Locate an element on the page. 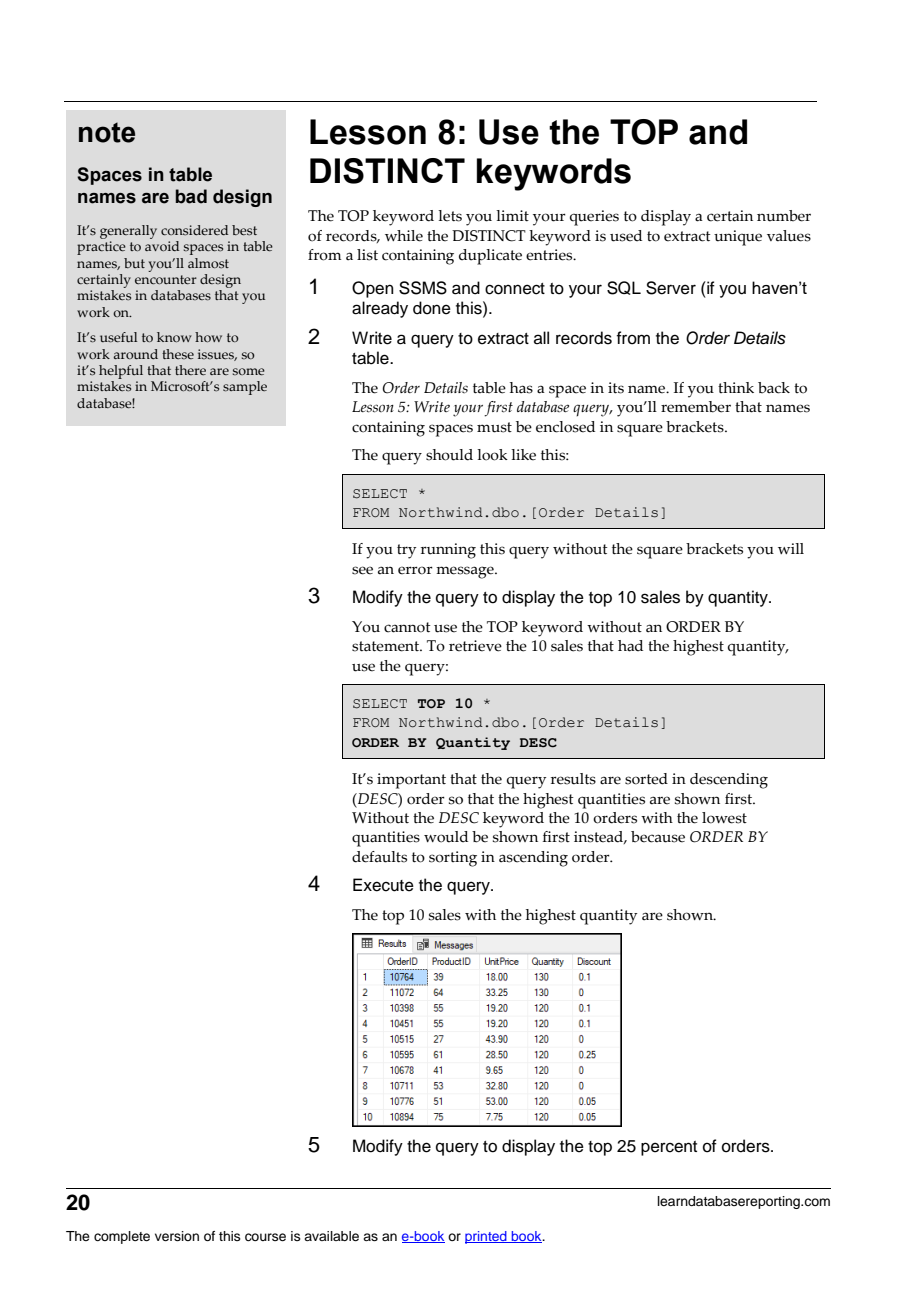 The image size is (924, 1308). retrieve is located at coordinates (475, 646).
